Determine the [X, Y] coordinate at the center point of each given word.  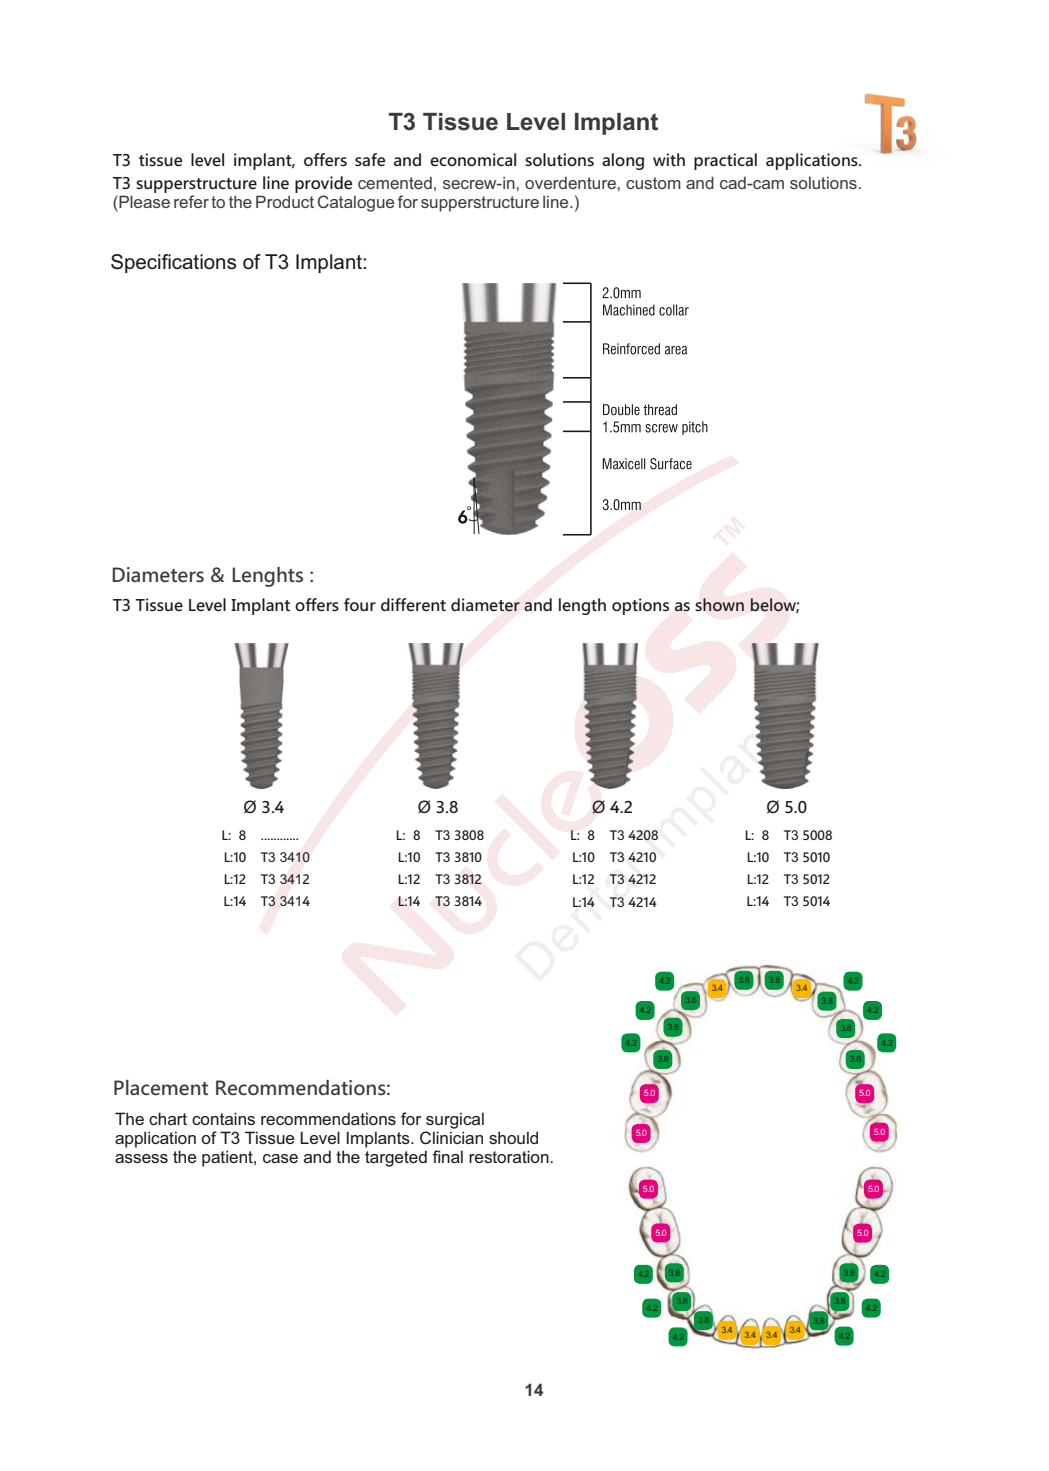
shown [720, 604]
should [513, 1137]
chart [168, 1118]
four [360, 604]
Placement [161, 1088]
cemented [395, 183]
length [582, 606]
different [413, 604]
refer [191, 201]
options [640, 606]
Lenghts [267, 577]
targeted [396, 1158]
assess [141, 1158]
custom [653, 183]
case [280, 1158]
